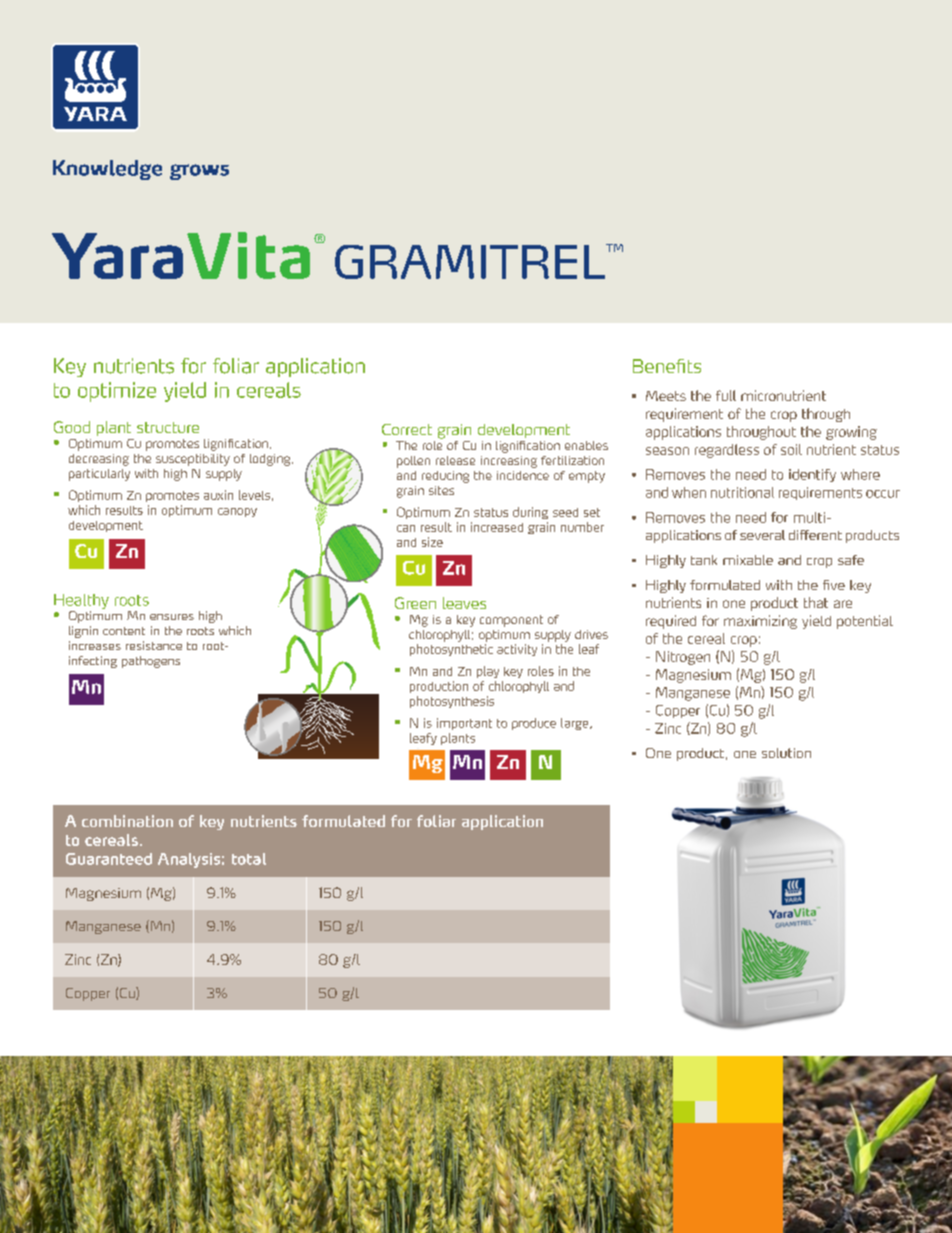 This image has width=952, height=1233. What do you see at coordinates (109, 859) in the image?
I see `Guaranteed` at bounding box center [109, 859].
